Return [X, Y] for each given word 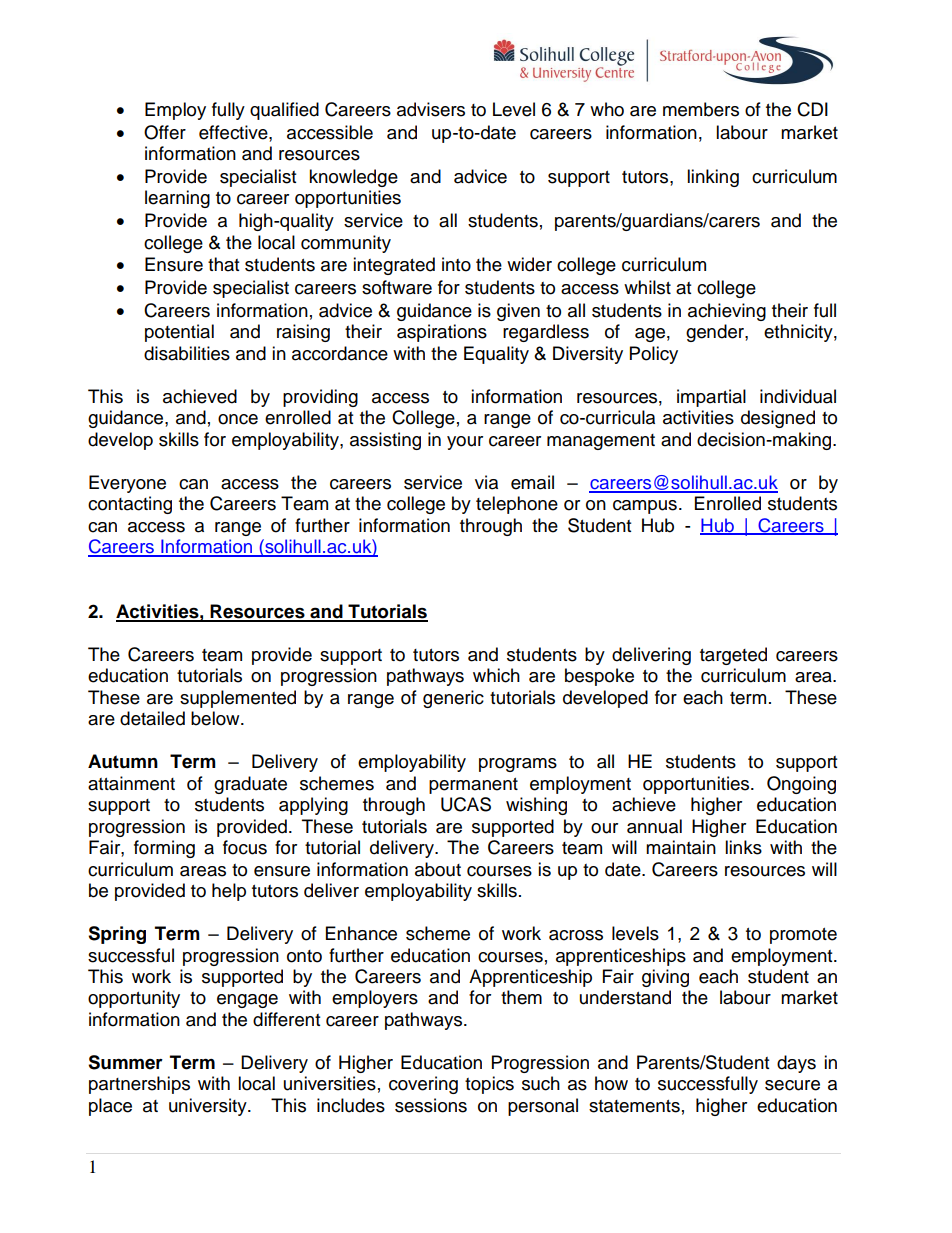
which [496, 675]
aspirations [442, 333]
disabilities [187, 353]
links [743, 847]
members [701, 109]
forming [164, 849]
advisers [431, 109]
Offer [165, 132]
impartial [711, 398]
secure [792, 1085]
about [438, 869]
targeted [733, 656]
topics [489, 1085]
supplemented [238, 699]
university [209, 1107]
